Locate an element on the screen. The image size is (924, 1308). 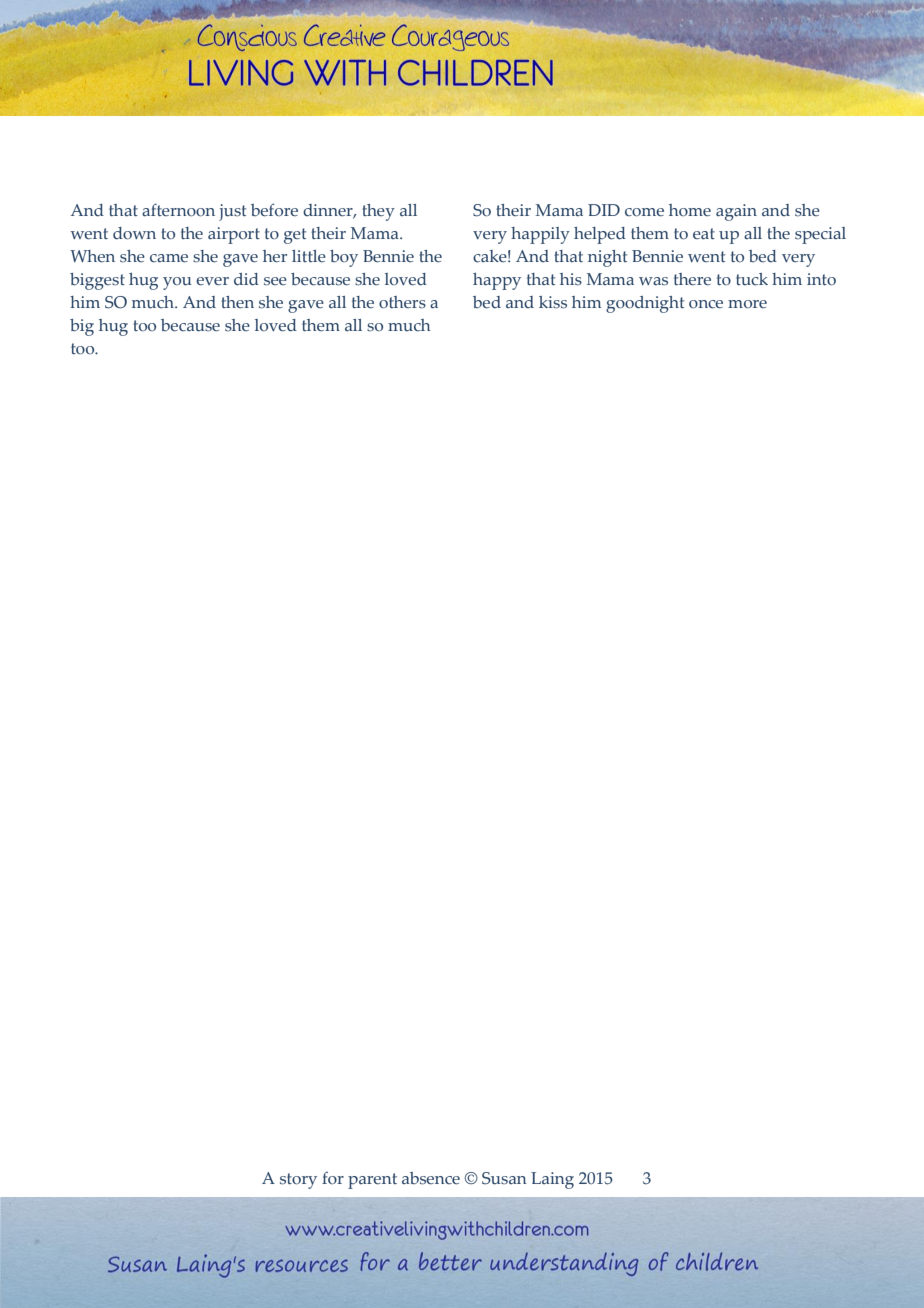
absence is located at coordinates (431, 1178).
